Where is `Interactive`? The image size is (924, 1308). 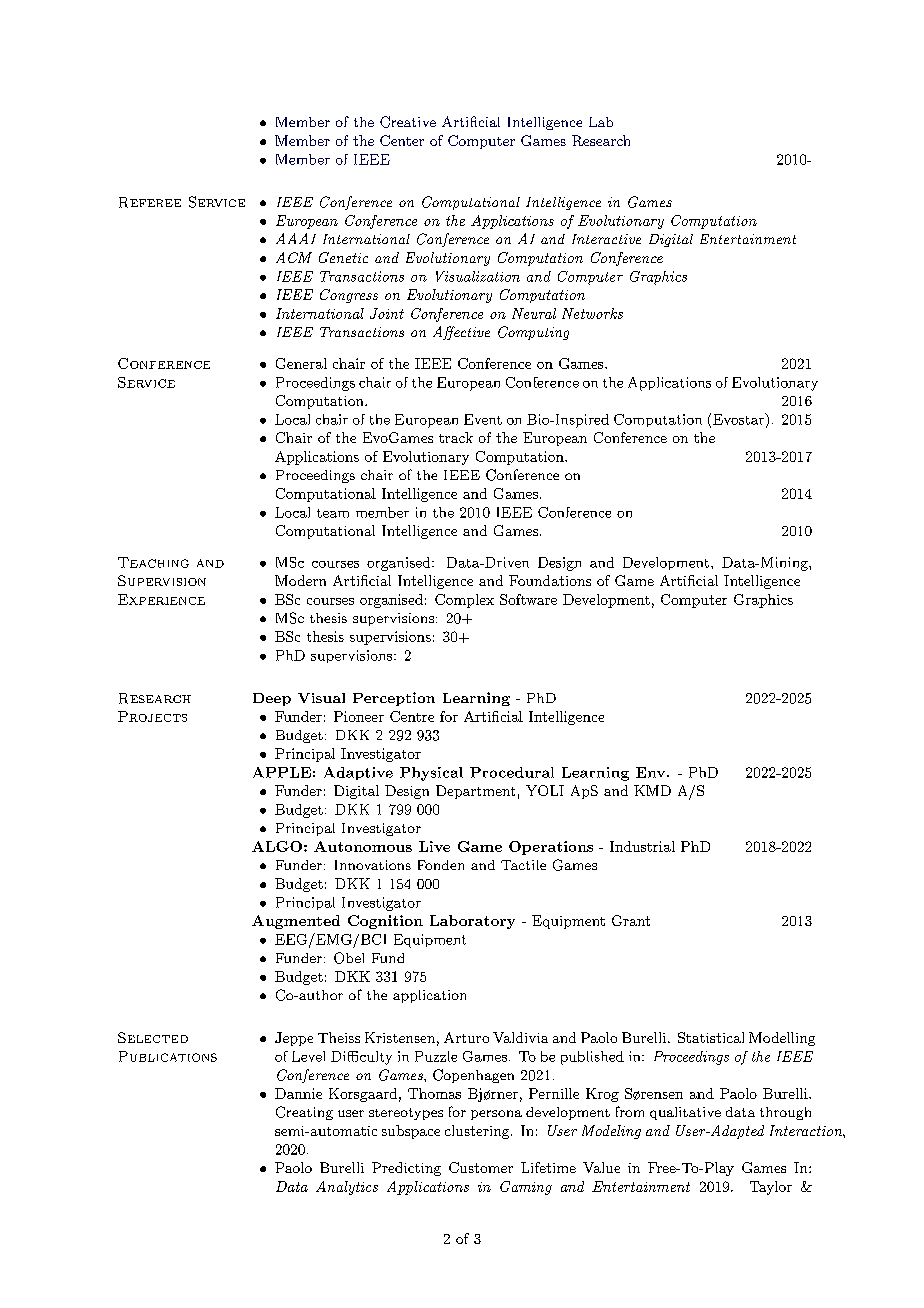 Interactive is located at coordinates (606, 239).
